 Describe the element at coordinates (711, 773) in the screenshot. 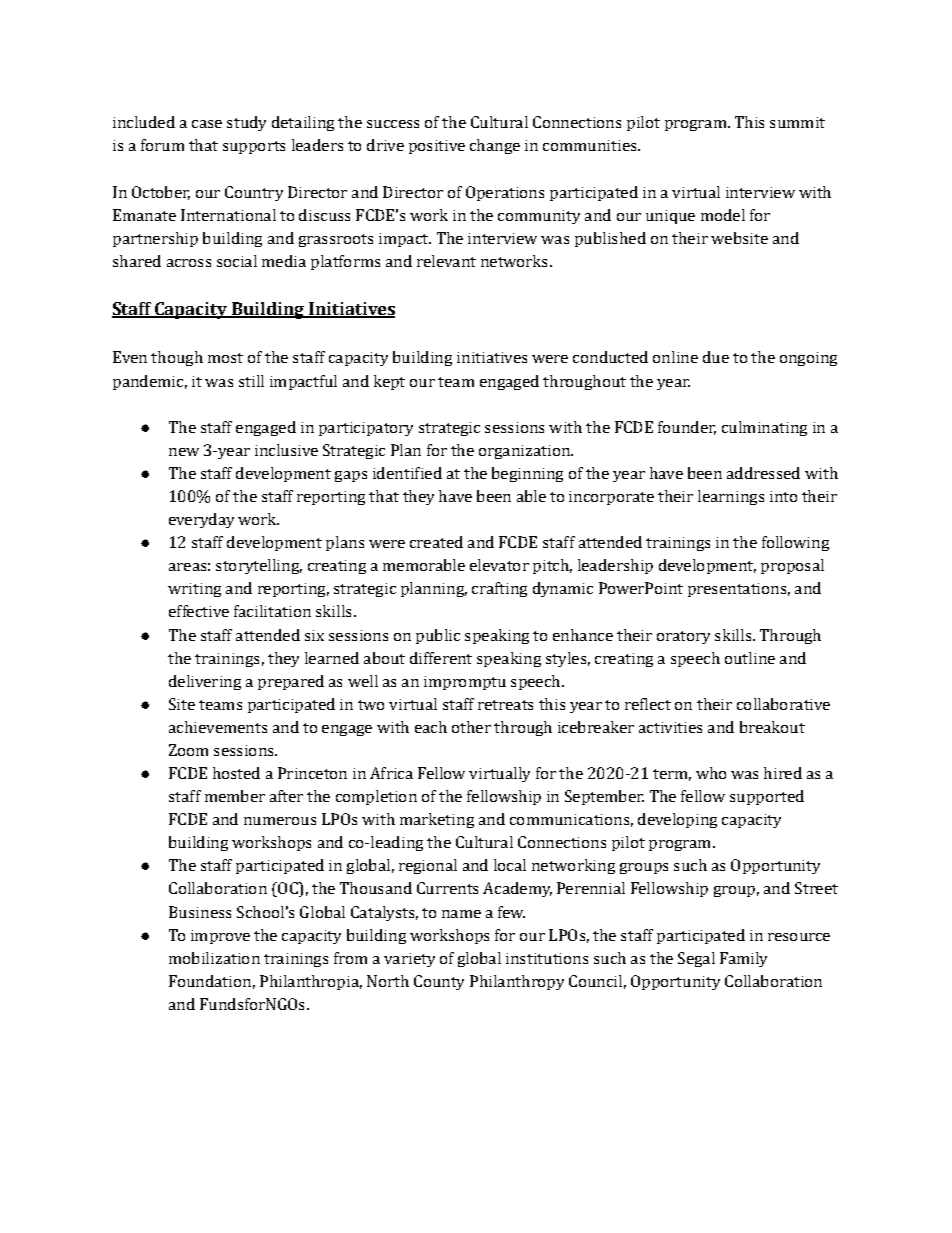

I see `who` at that location.
